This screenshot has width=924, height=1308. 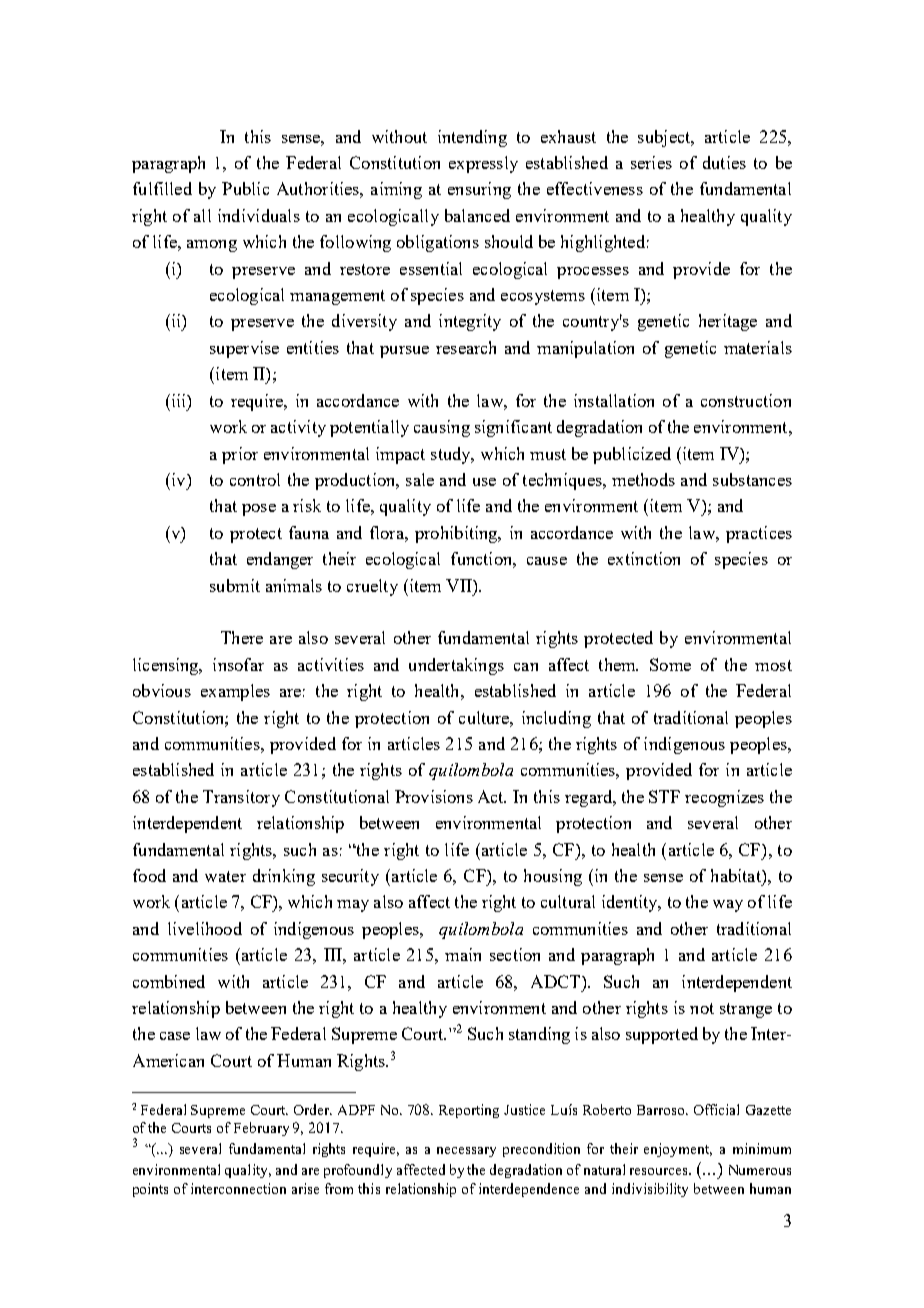 I want to click on individuals, so click(x=259, y=215).
